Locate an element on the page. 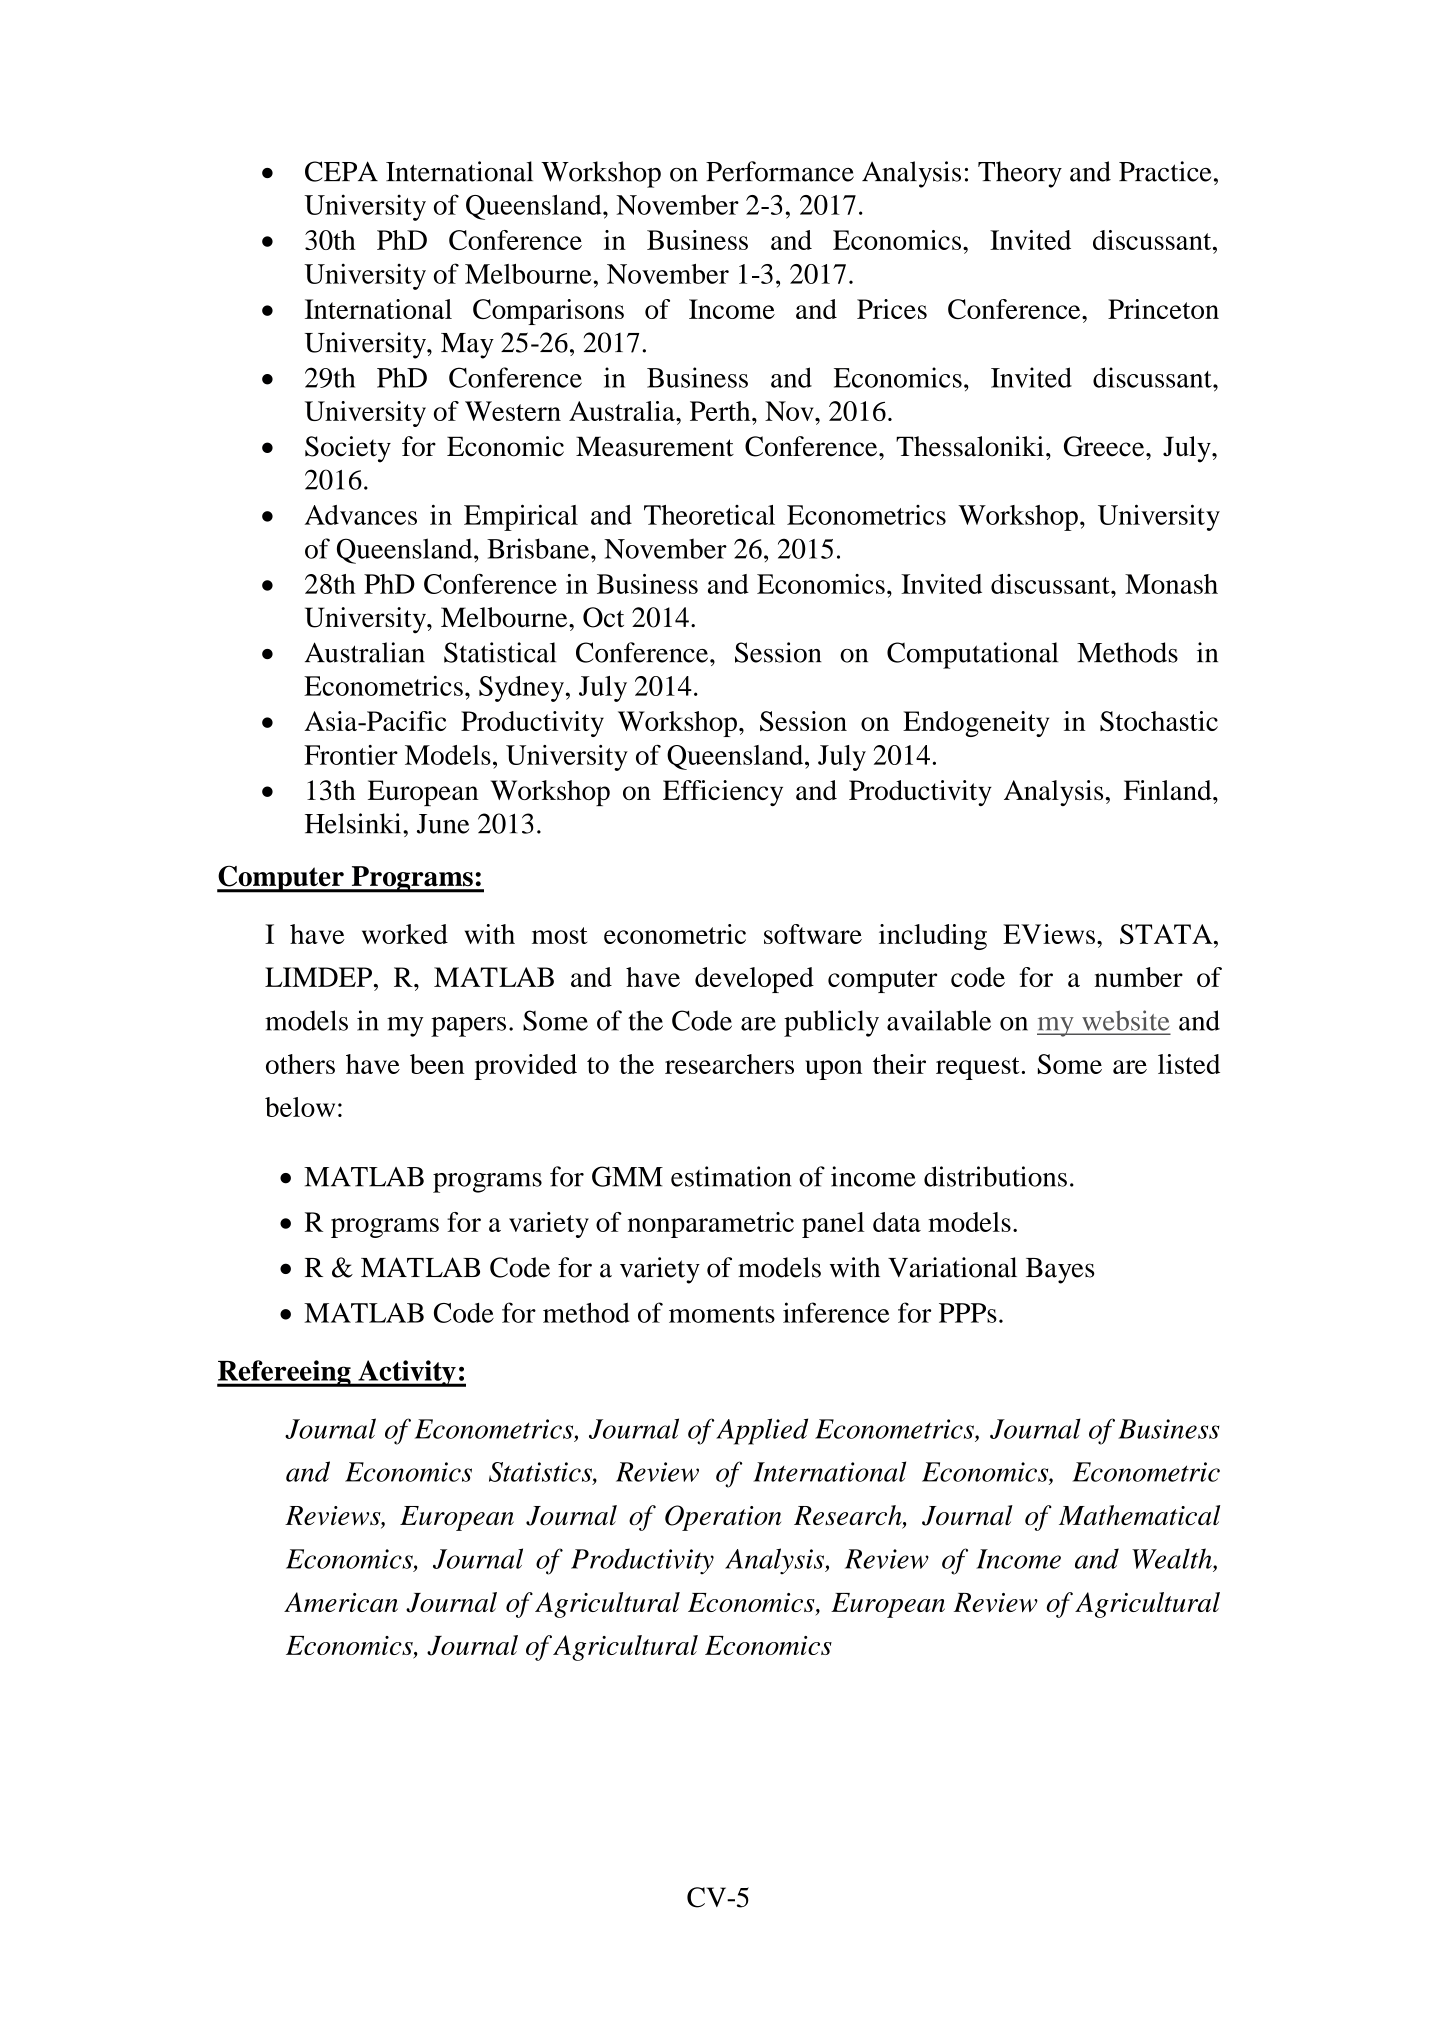  Monash is located at coordinates (1171, 584).
